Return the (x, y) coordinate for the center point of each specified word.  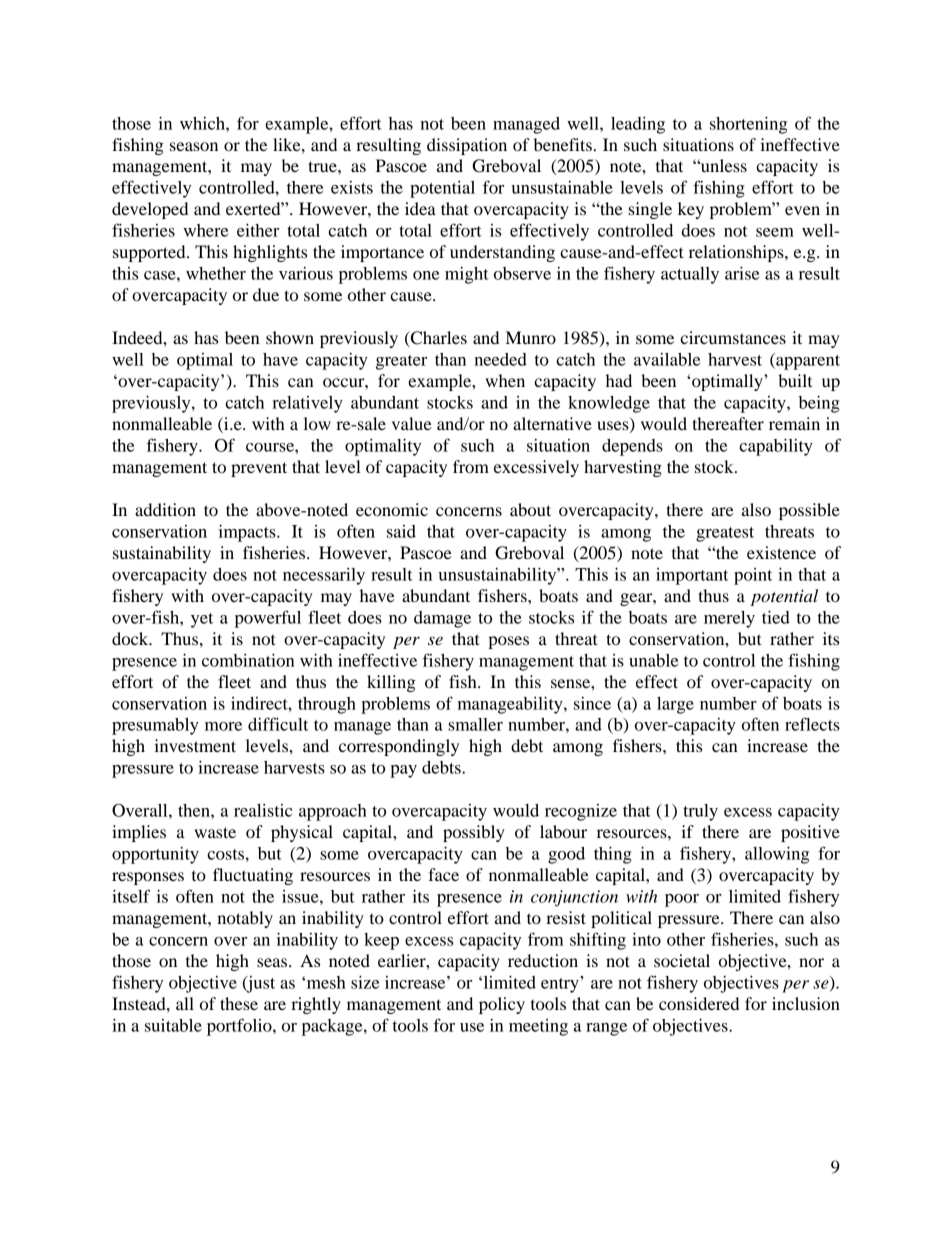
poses (508, 642)
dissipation (467, 146)
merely (729, 619)
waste (215, 832)
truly (700, 812)
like (288, 144)
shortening (748, 125)
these (239, 1003)
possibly (474, 833)
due (266, 294)
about (530, 509)
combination (248, 660)
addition (165, 509)
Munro (531, 337)
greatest (725, 534)
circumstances (733, 337)
